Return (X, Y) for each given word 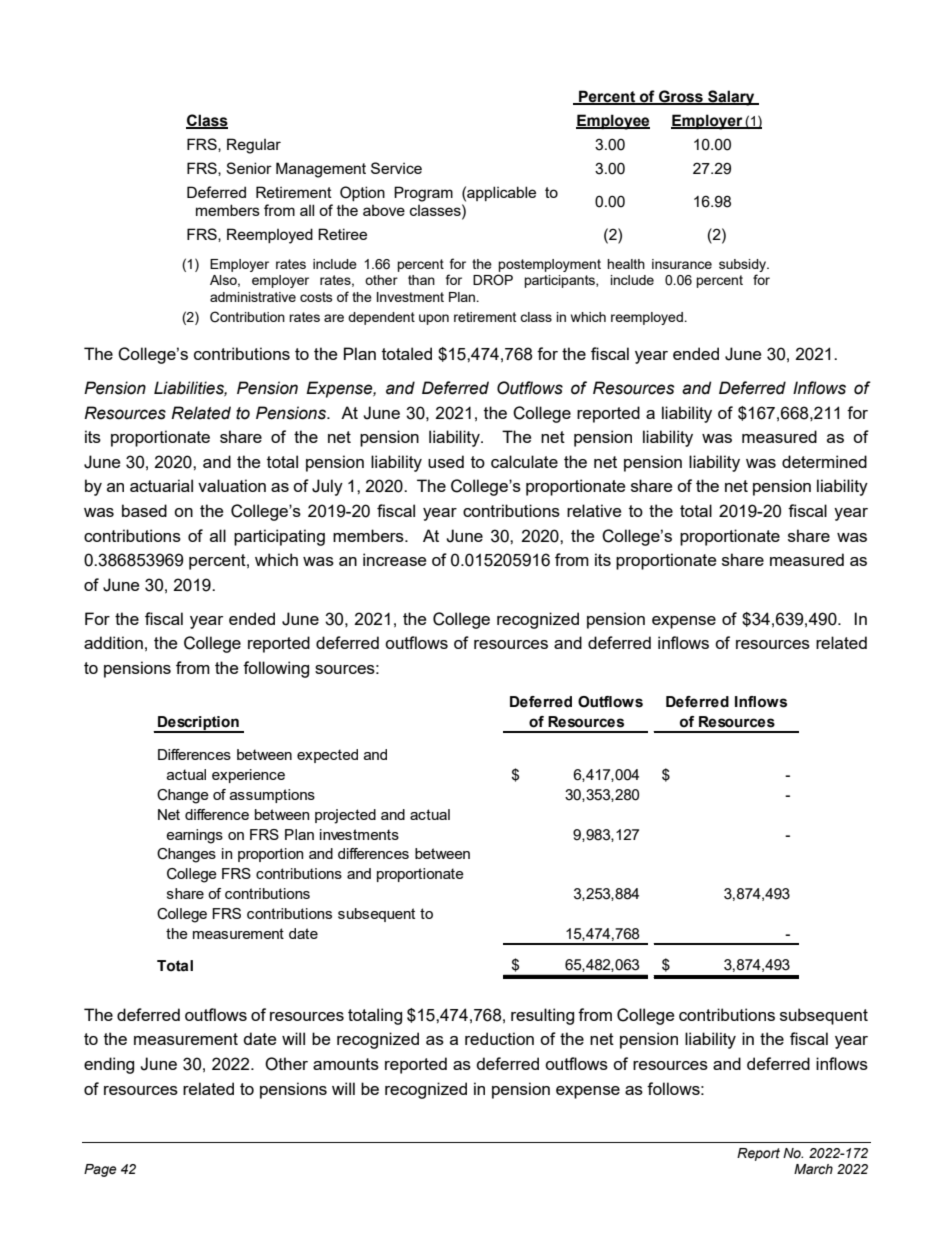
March (813, 1169)
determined (824, 461)
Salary (731, 98)
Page (100, 1170)
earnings (194, 836)
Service (396, 168)
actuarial (161, 485)
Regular (254, 146)
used (446, 461)
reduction (499, 1038)
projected (345, 816)
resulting (542, 1016)
